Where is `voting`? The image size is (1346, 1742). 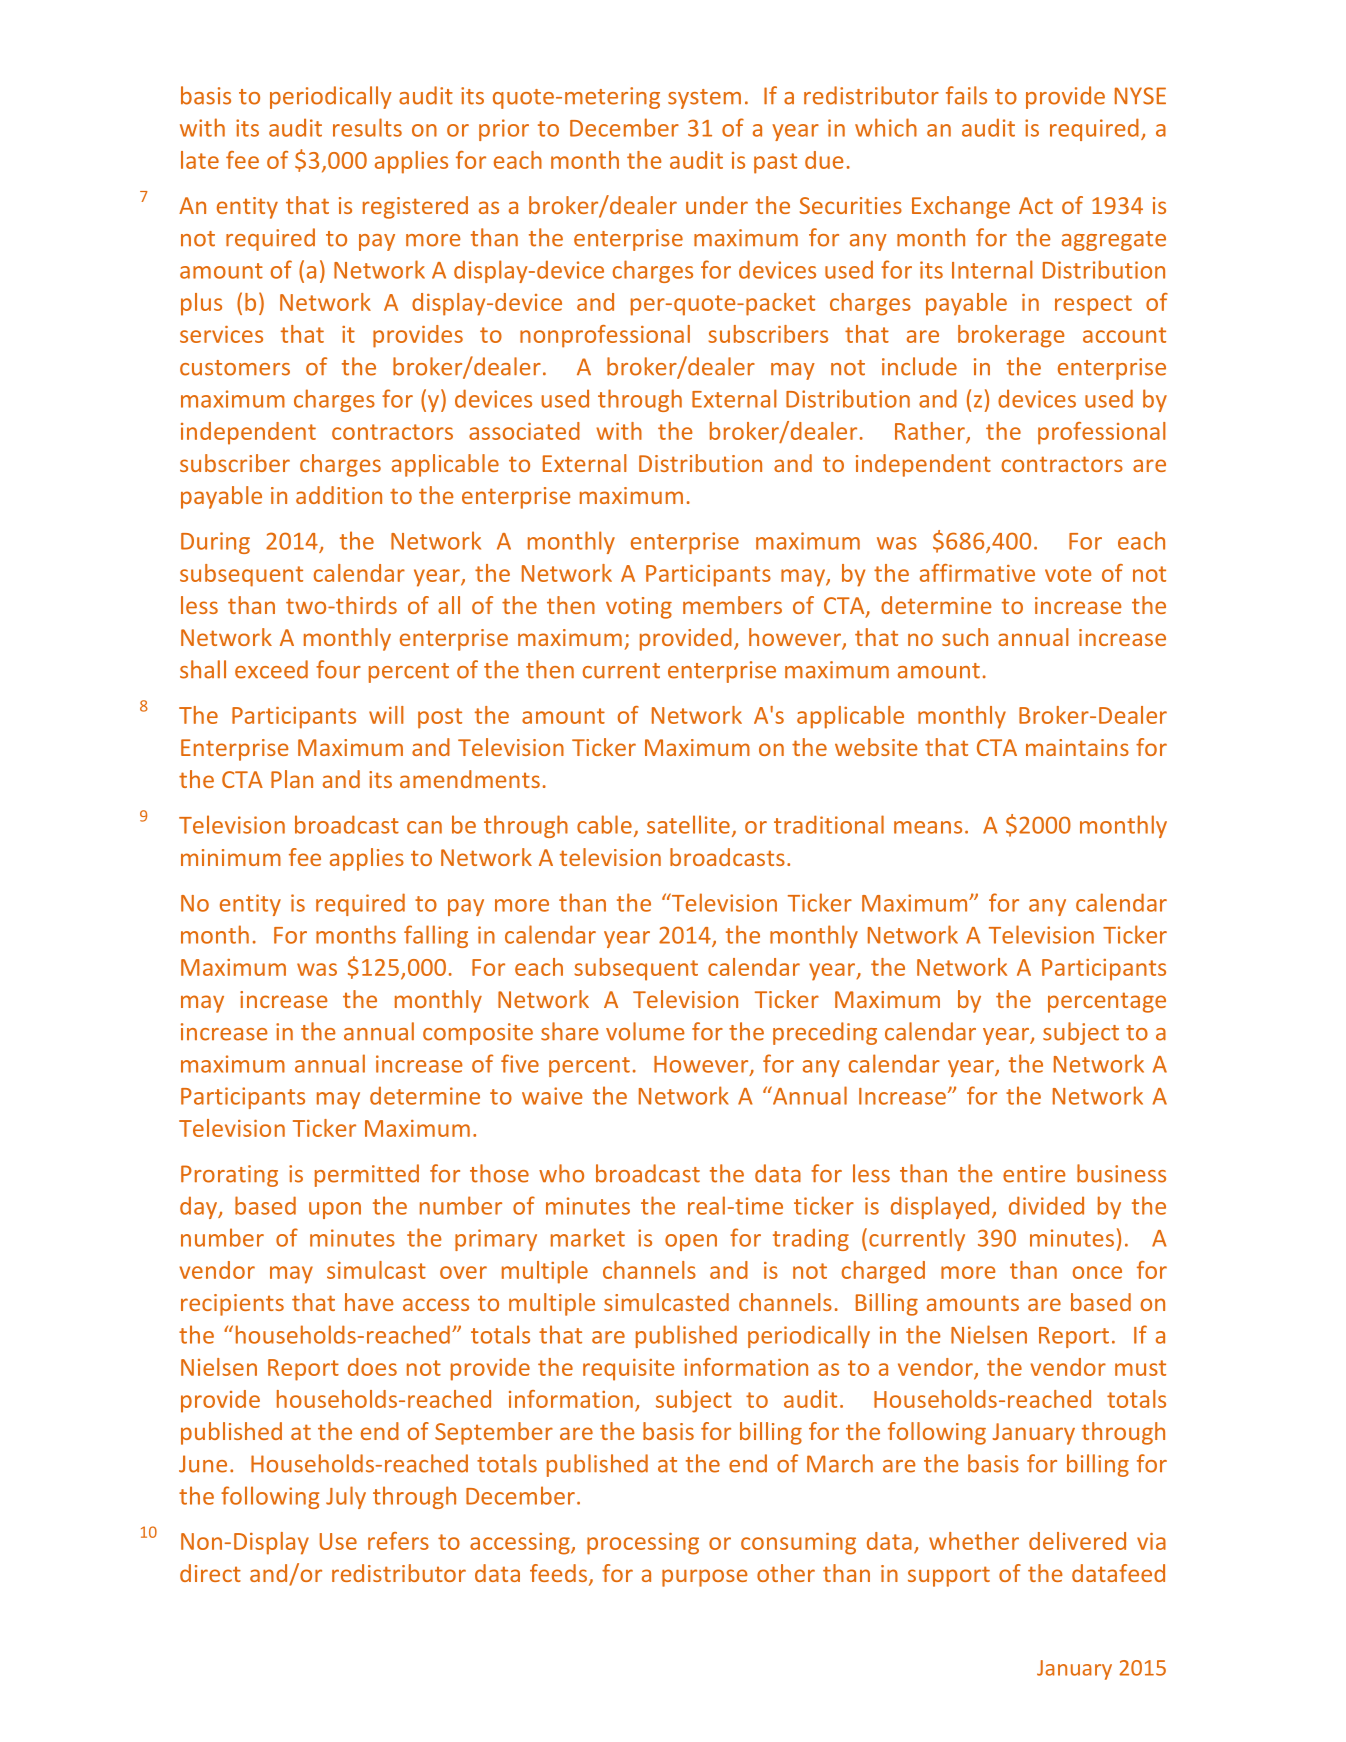 voting is located at coordinates (639, 608).
